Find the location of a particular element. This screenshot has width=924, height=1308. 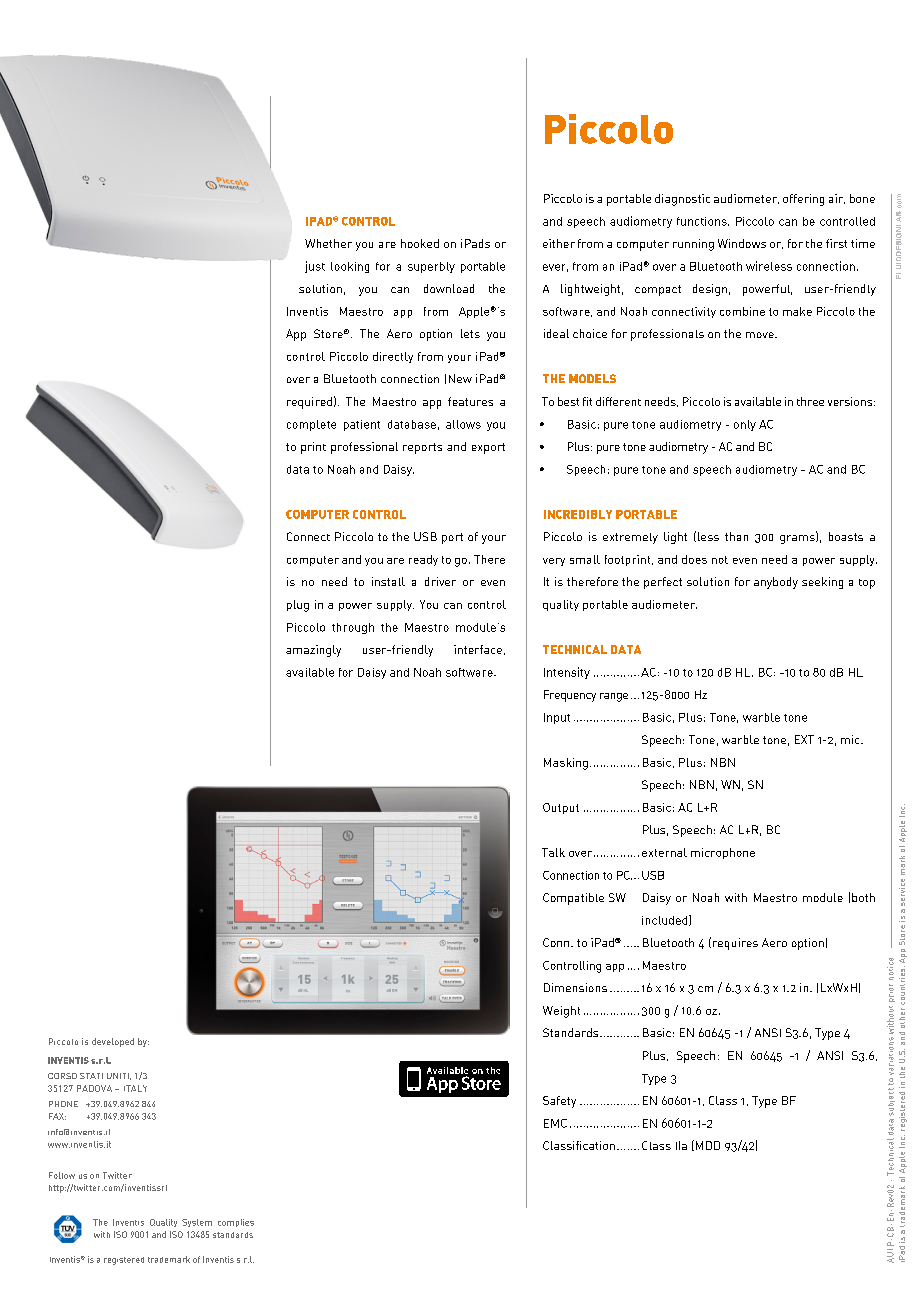

hooked is located at coordinates (420, 243).
